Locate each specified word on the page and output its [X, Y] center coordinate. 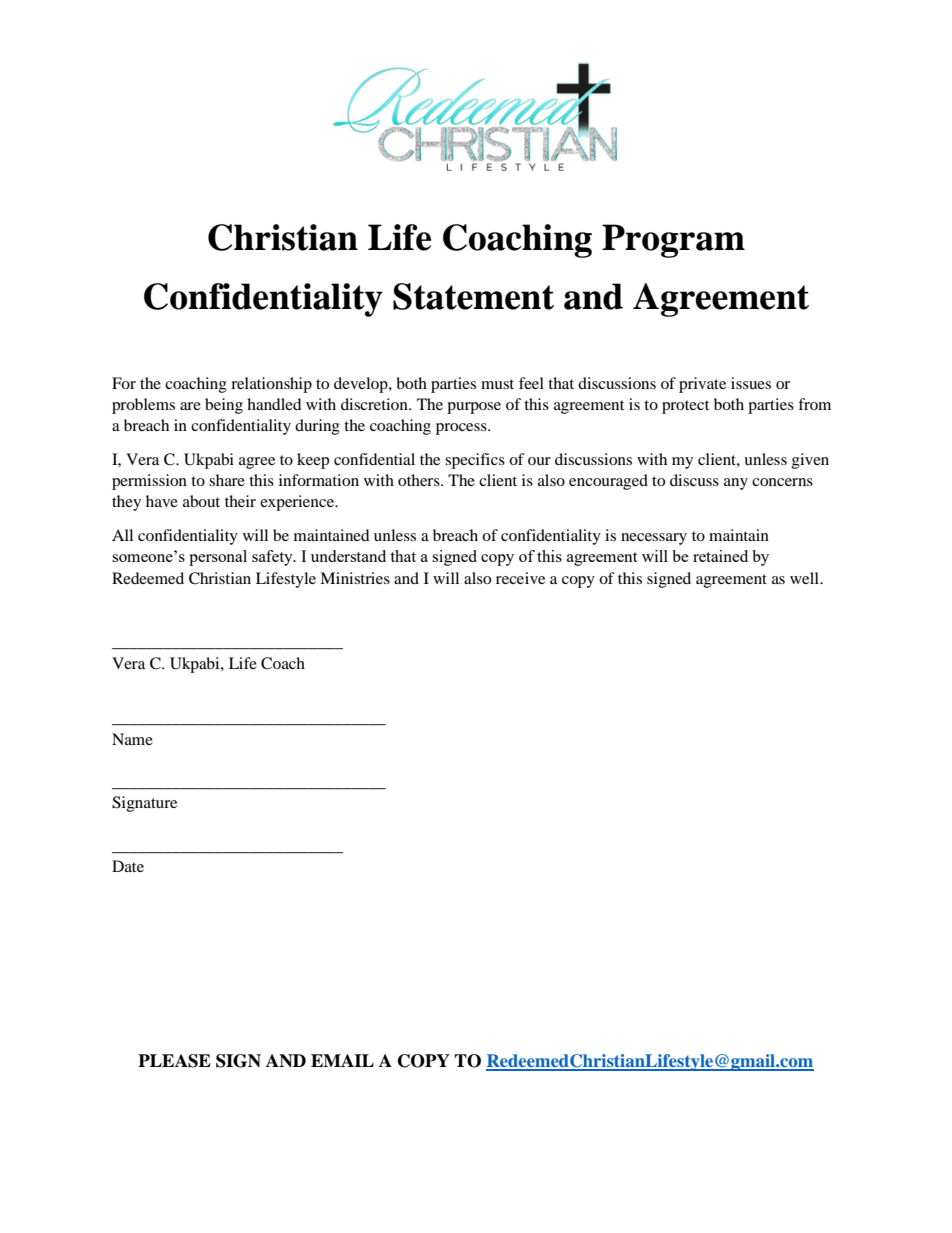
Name [132, 739]
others [420, 480]
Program [673, 241]
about [201, 501]
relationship [271, 385]
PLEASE [174, 1061]
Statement [473, 296]
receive [520, 578]
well [805, 578]
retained [720, 556]
